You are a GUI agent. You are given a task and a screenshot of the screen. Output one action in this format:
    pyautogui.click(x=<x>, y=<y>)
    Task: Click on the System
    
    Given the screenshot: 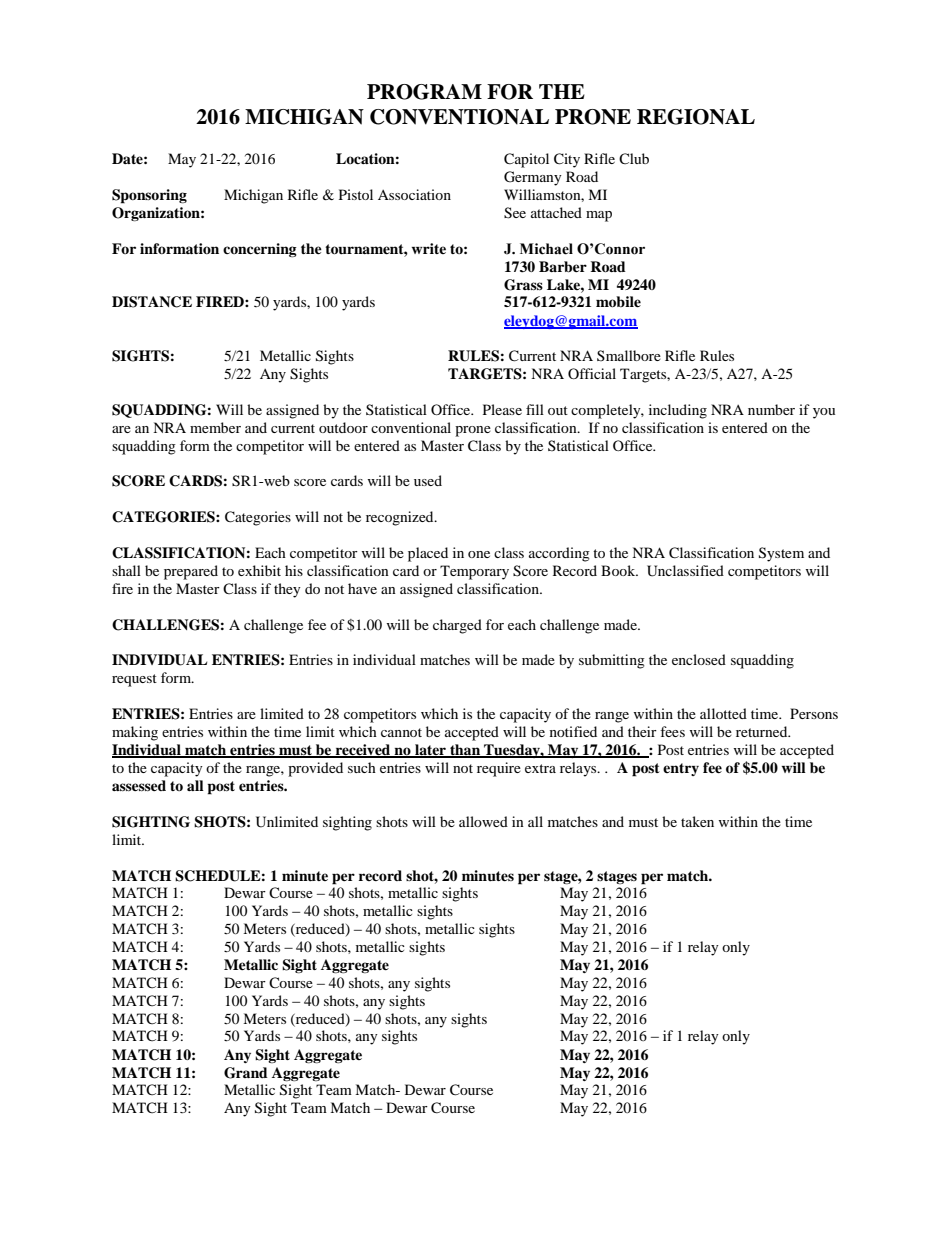 What is the action you would take?
    pyautogui.click(x=781, y=554)
